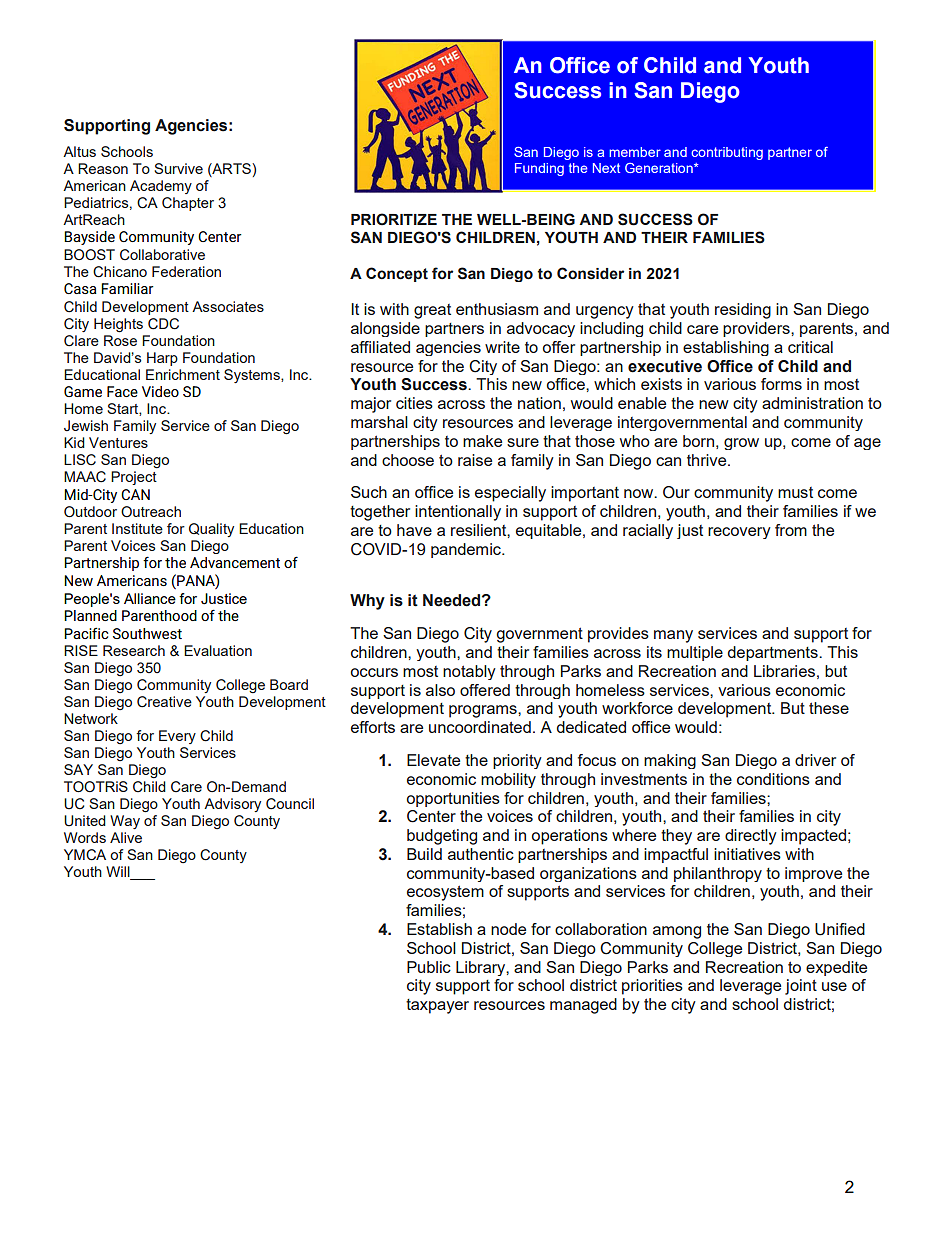 This document has height=1233, width=952. I want to click on contributing, so click(727, 153).
